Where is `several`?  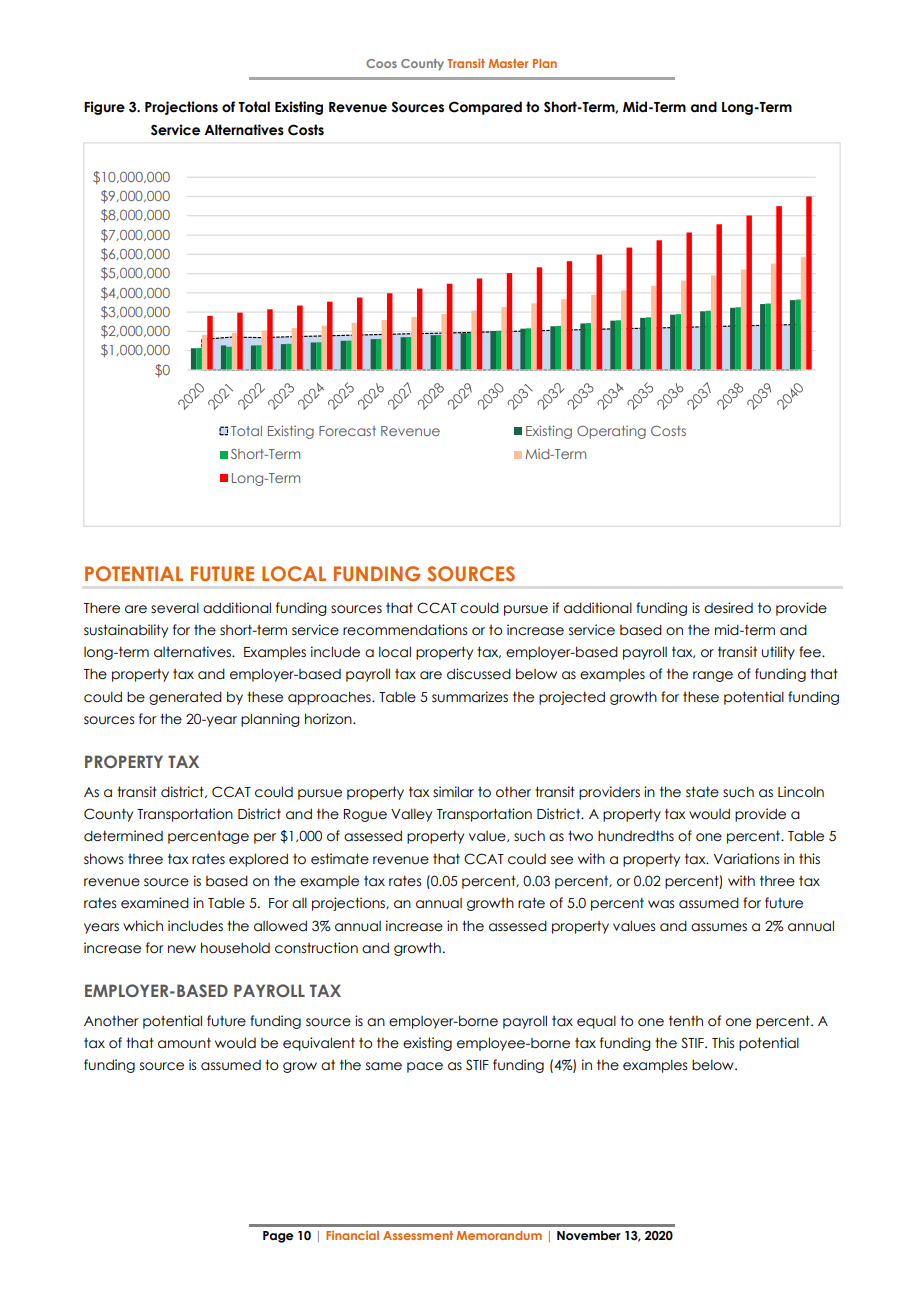
several is located at coordinates (175, 608).
